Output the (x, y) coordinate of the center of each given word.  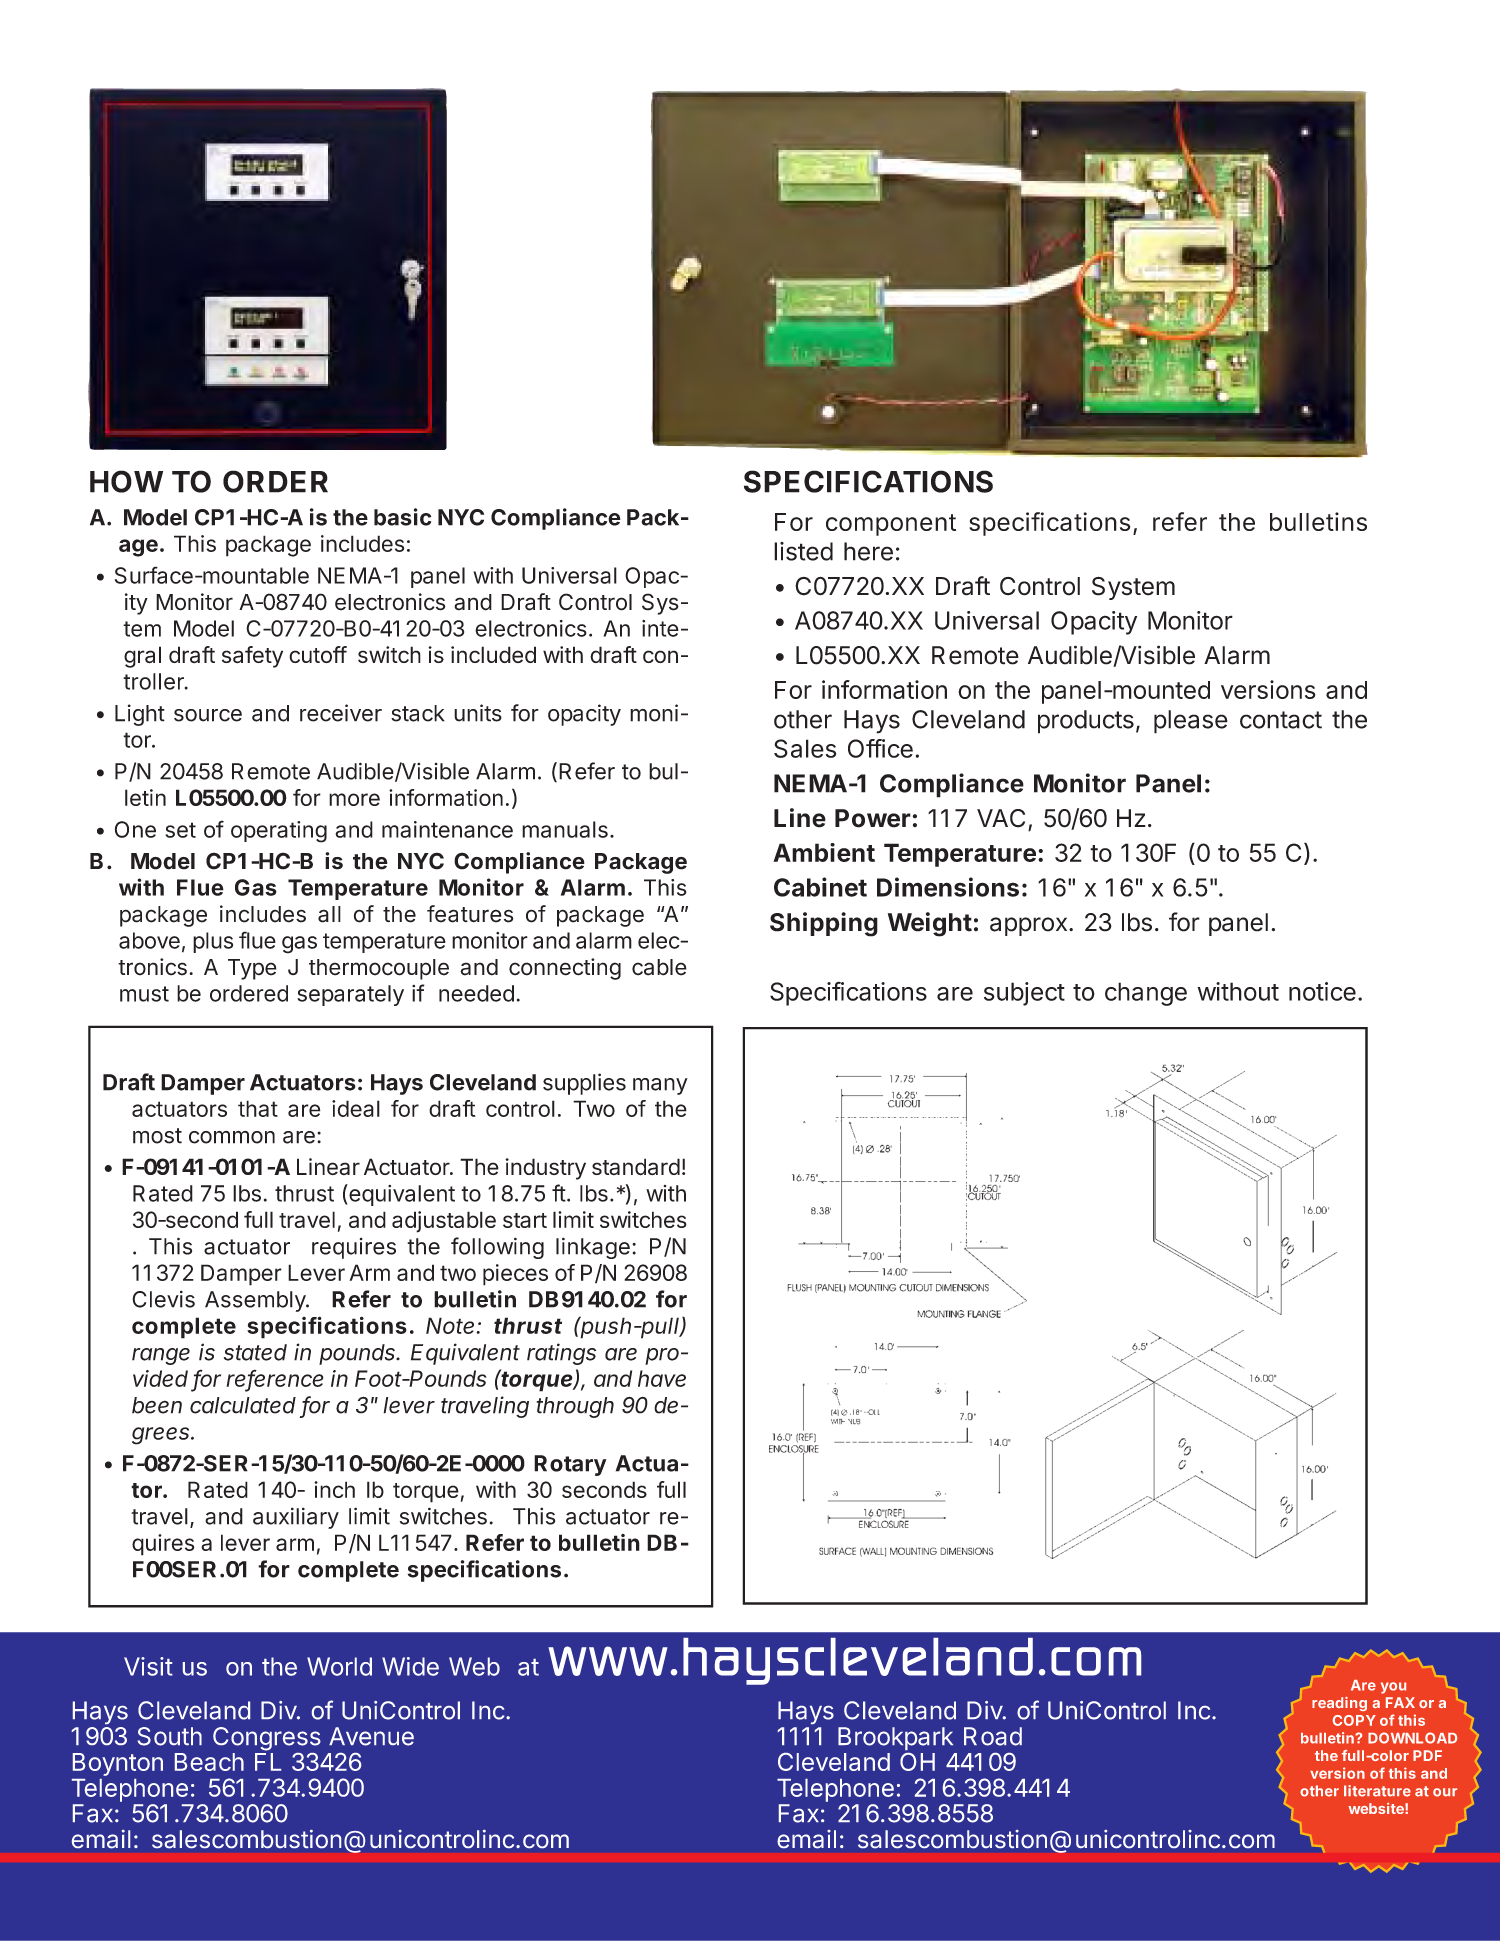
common (232, 1137)
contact (1281, 720)
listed (803, 551)
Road (993, 1736)
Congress (267, 1739)
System (1133, 588)
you (1393, 1688)
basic (402, 517)
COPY (1354, 1720)
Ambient (824, 852)
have (662, 1378)
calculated (243, 1405)
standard (636, 1167)
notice (1322, 991)
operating (279, 832)
